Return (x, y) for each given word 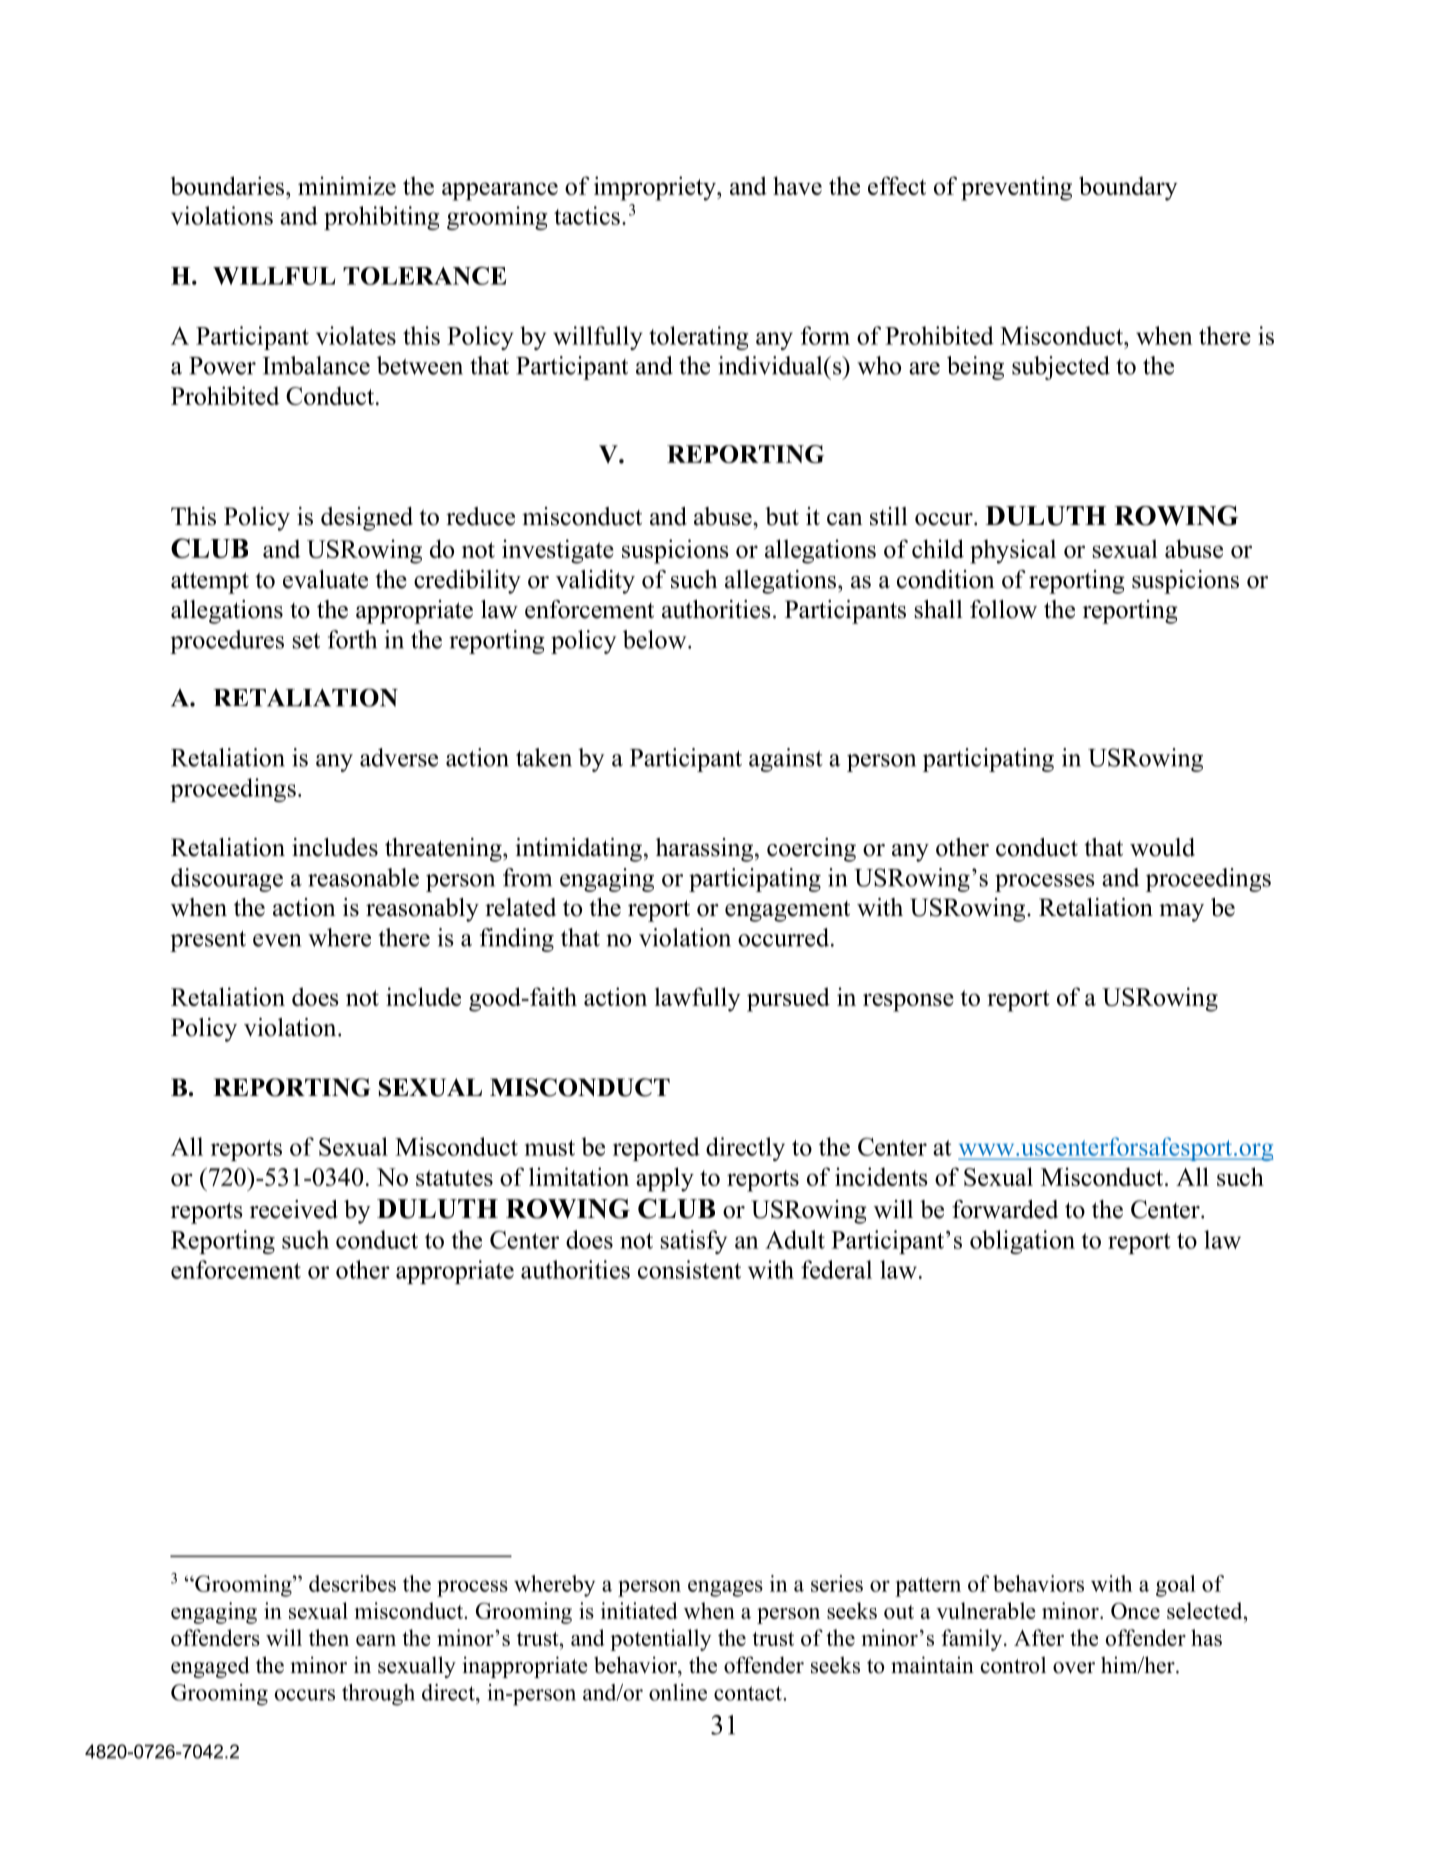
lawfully (698, 999)
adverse (399, 757)
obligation (1022, 1242)
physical (1013, 551)
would (1162, 847)
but (782, 516)
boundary (1128, 188)
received (294, 1209)
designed (367, 519)
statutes (454, 1178)
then (329, 1637)
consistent (689, 1269)
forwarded (1005, 1209)
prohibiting (382, 218)
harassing (704, 850)
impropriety (656, 188)
